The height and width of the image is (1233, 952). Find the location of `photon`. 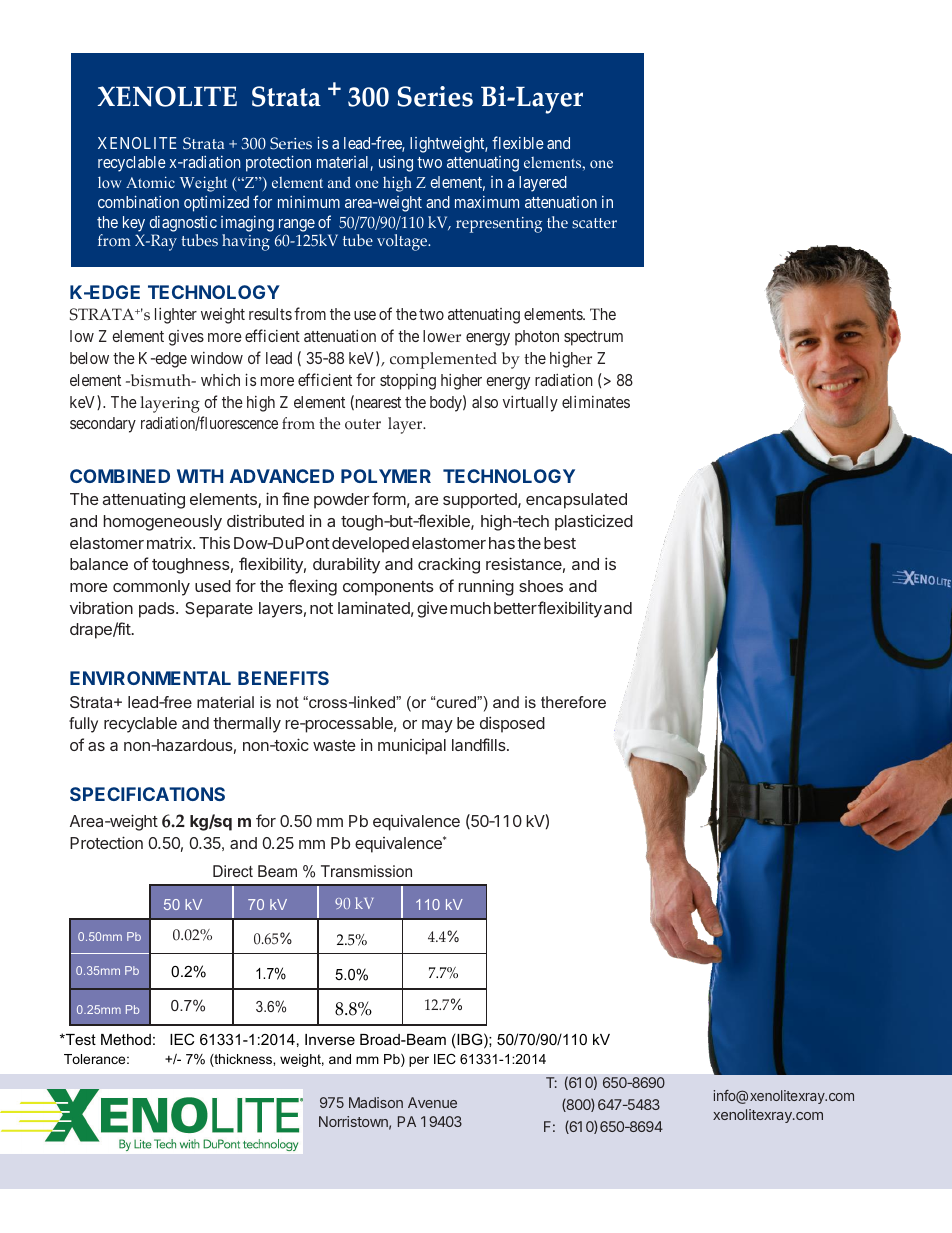

photon is located at coordinates (537, 338).
